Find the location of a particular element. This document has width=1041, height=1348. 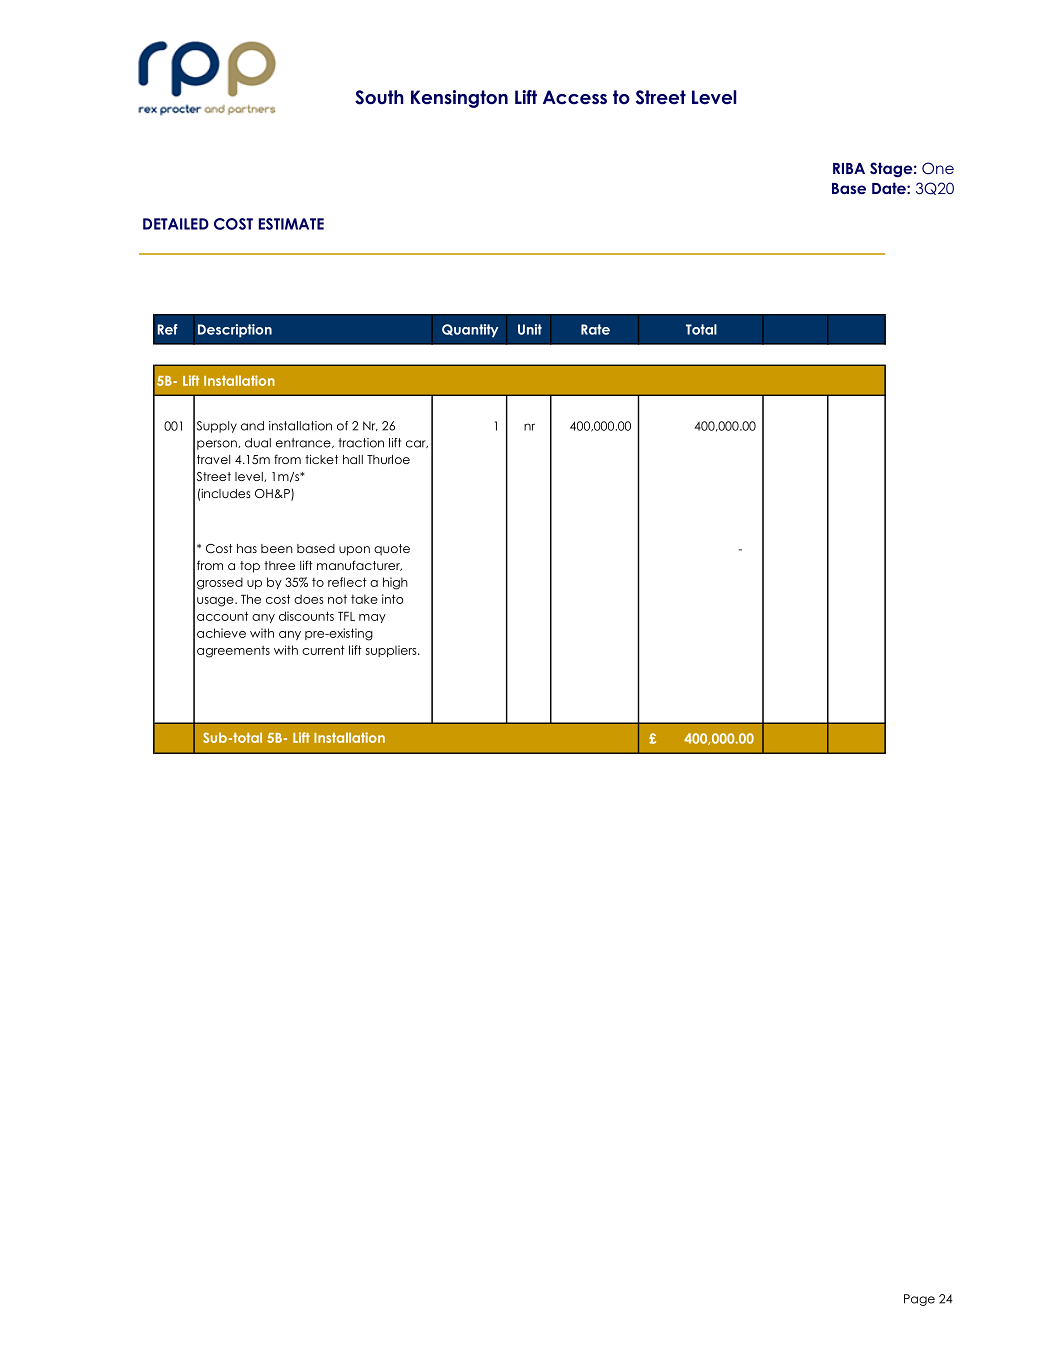

RIBA is located at coordinates (849, 168).
